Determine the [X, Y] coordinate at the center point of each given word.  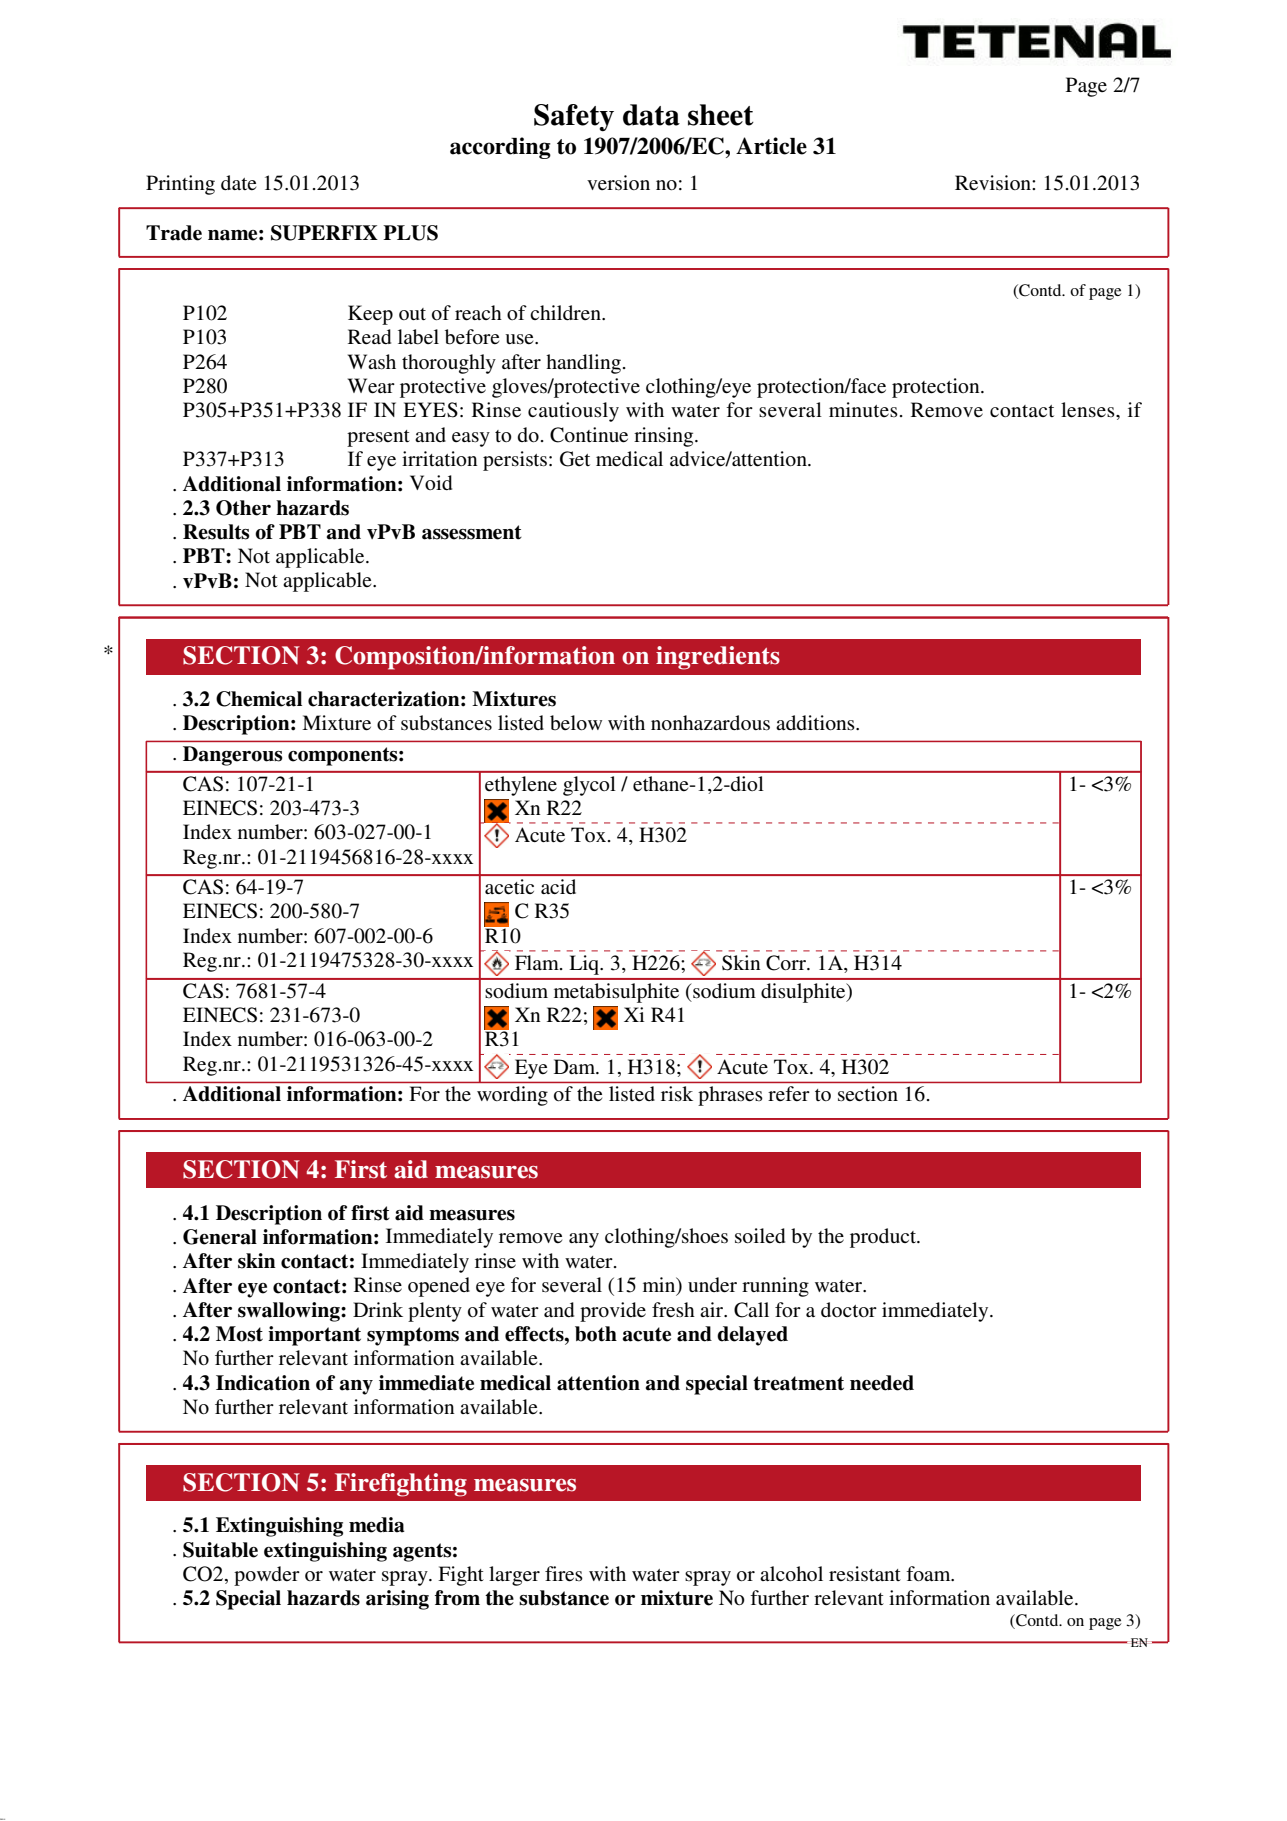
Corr [787, 963]
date [238, 183]
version [618, 183]
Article [771, 146]
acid [558, 886]
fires [564, 1574]
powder [267, 1576]
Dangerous [232, 756]
